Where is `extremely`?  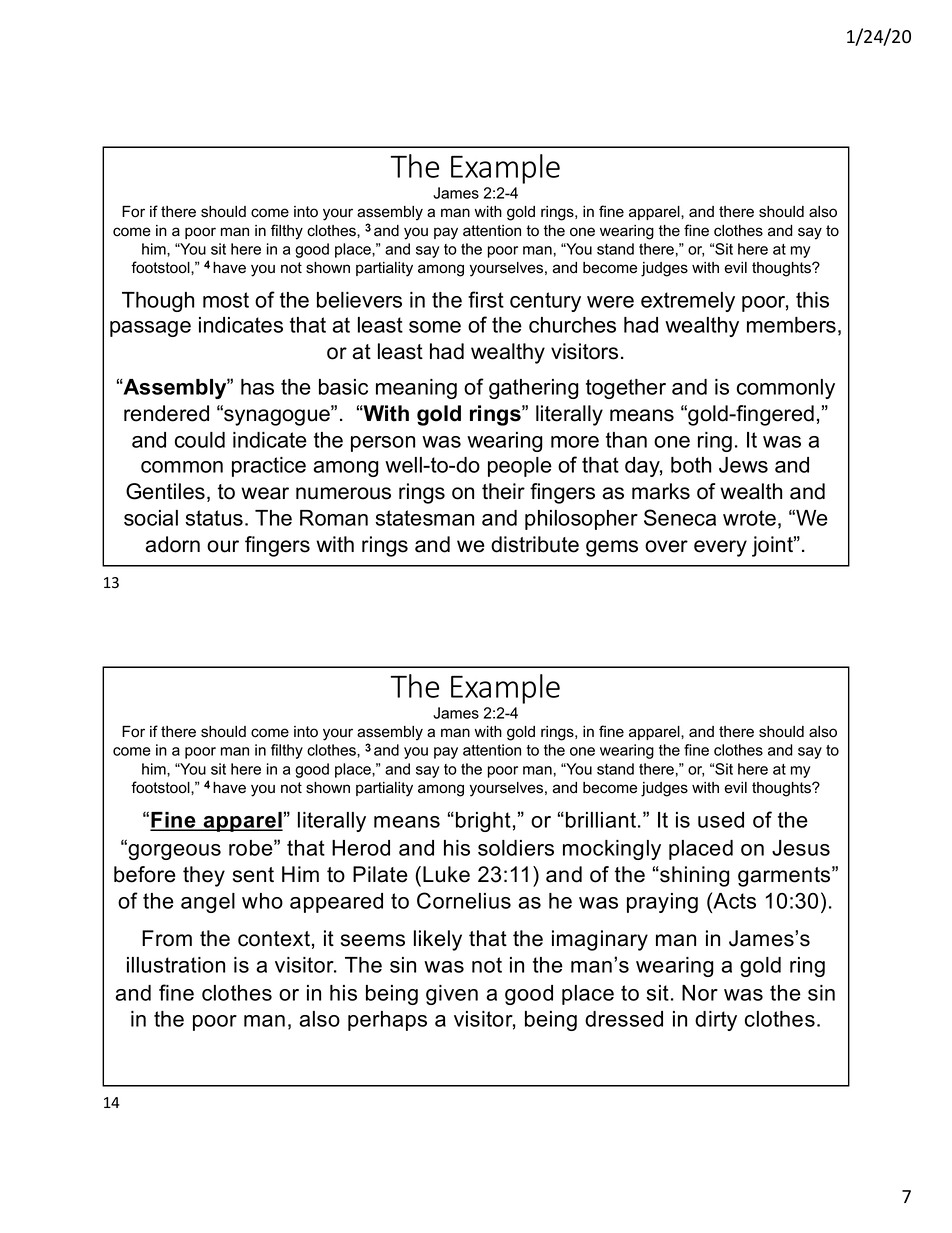 extremely is located at coordinates (688, 302).
